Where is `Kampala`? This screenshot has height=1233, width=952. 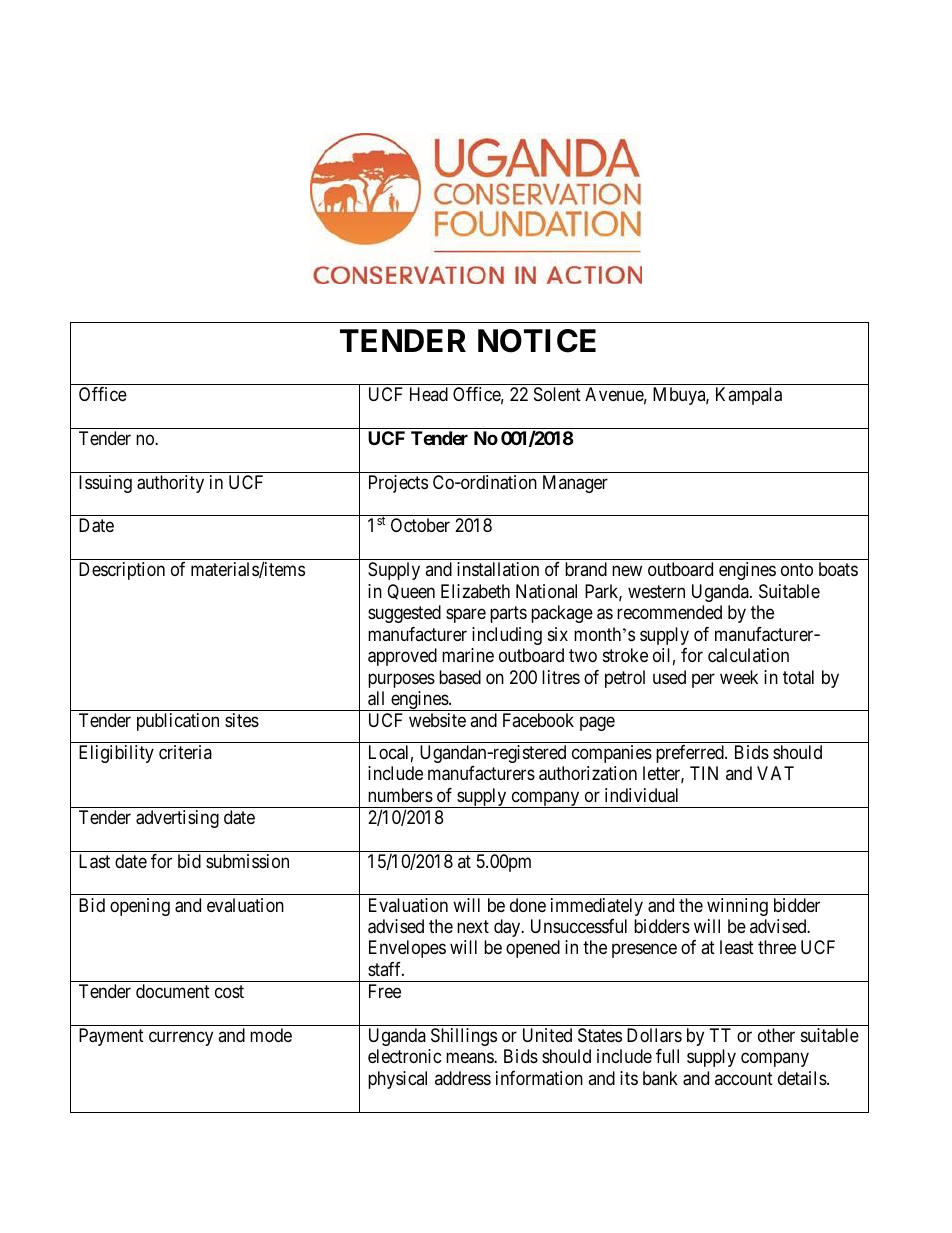 Kampala is located at coordinates (749, 396).
